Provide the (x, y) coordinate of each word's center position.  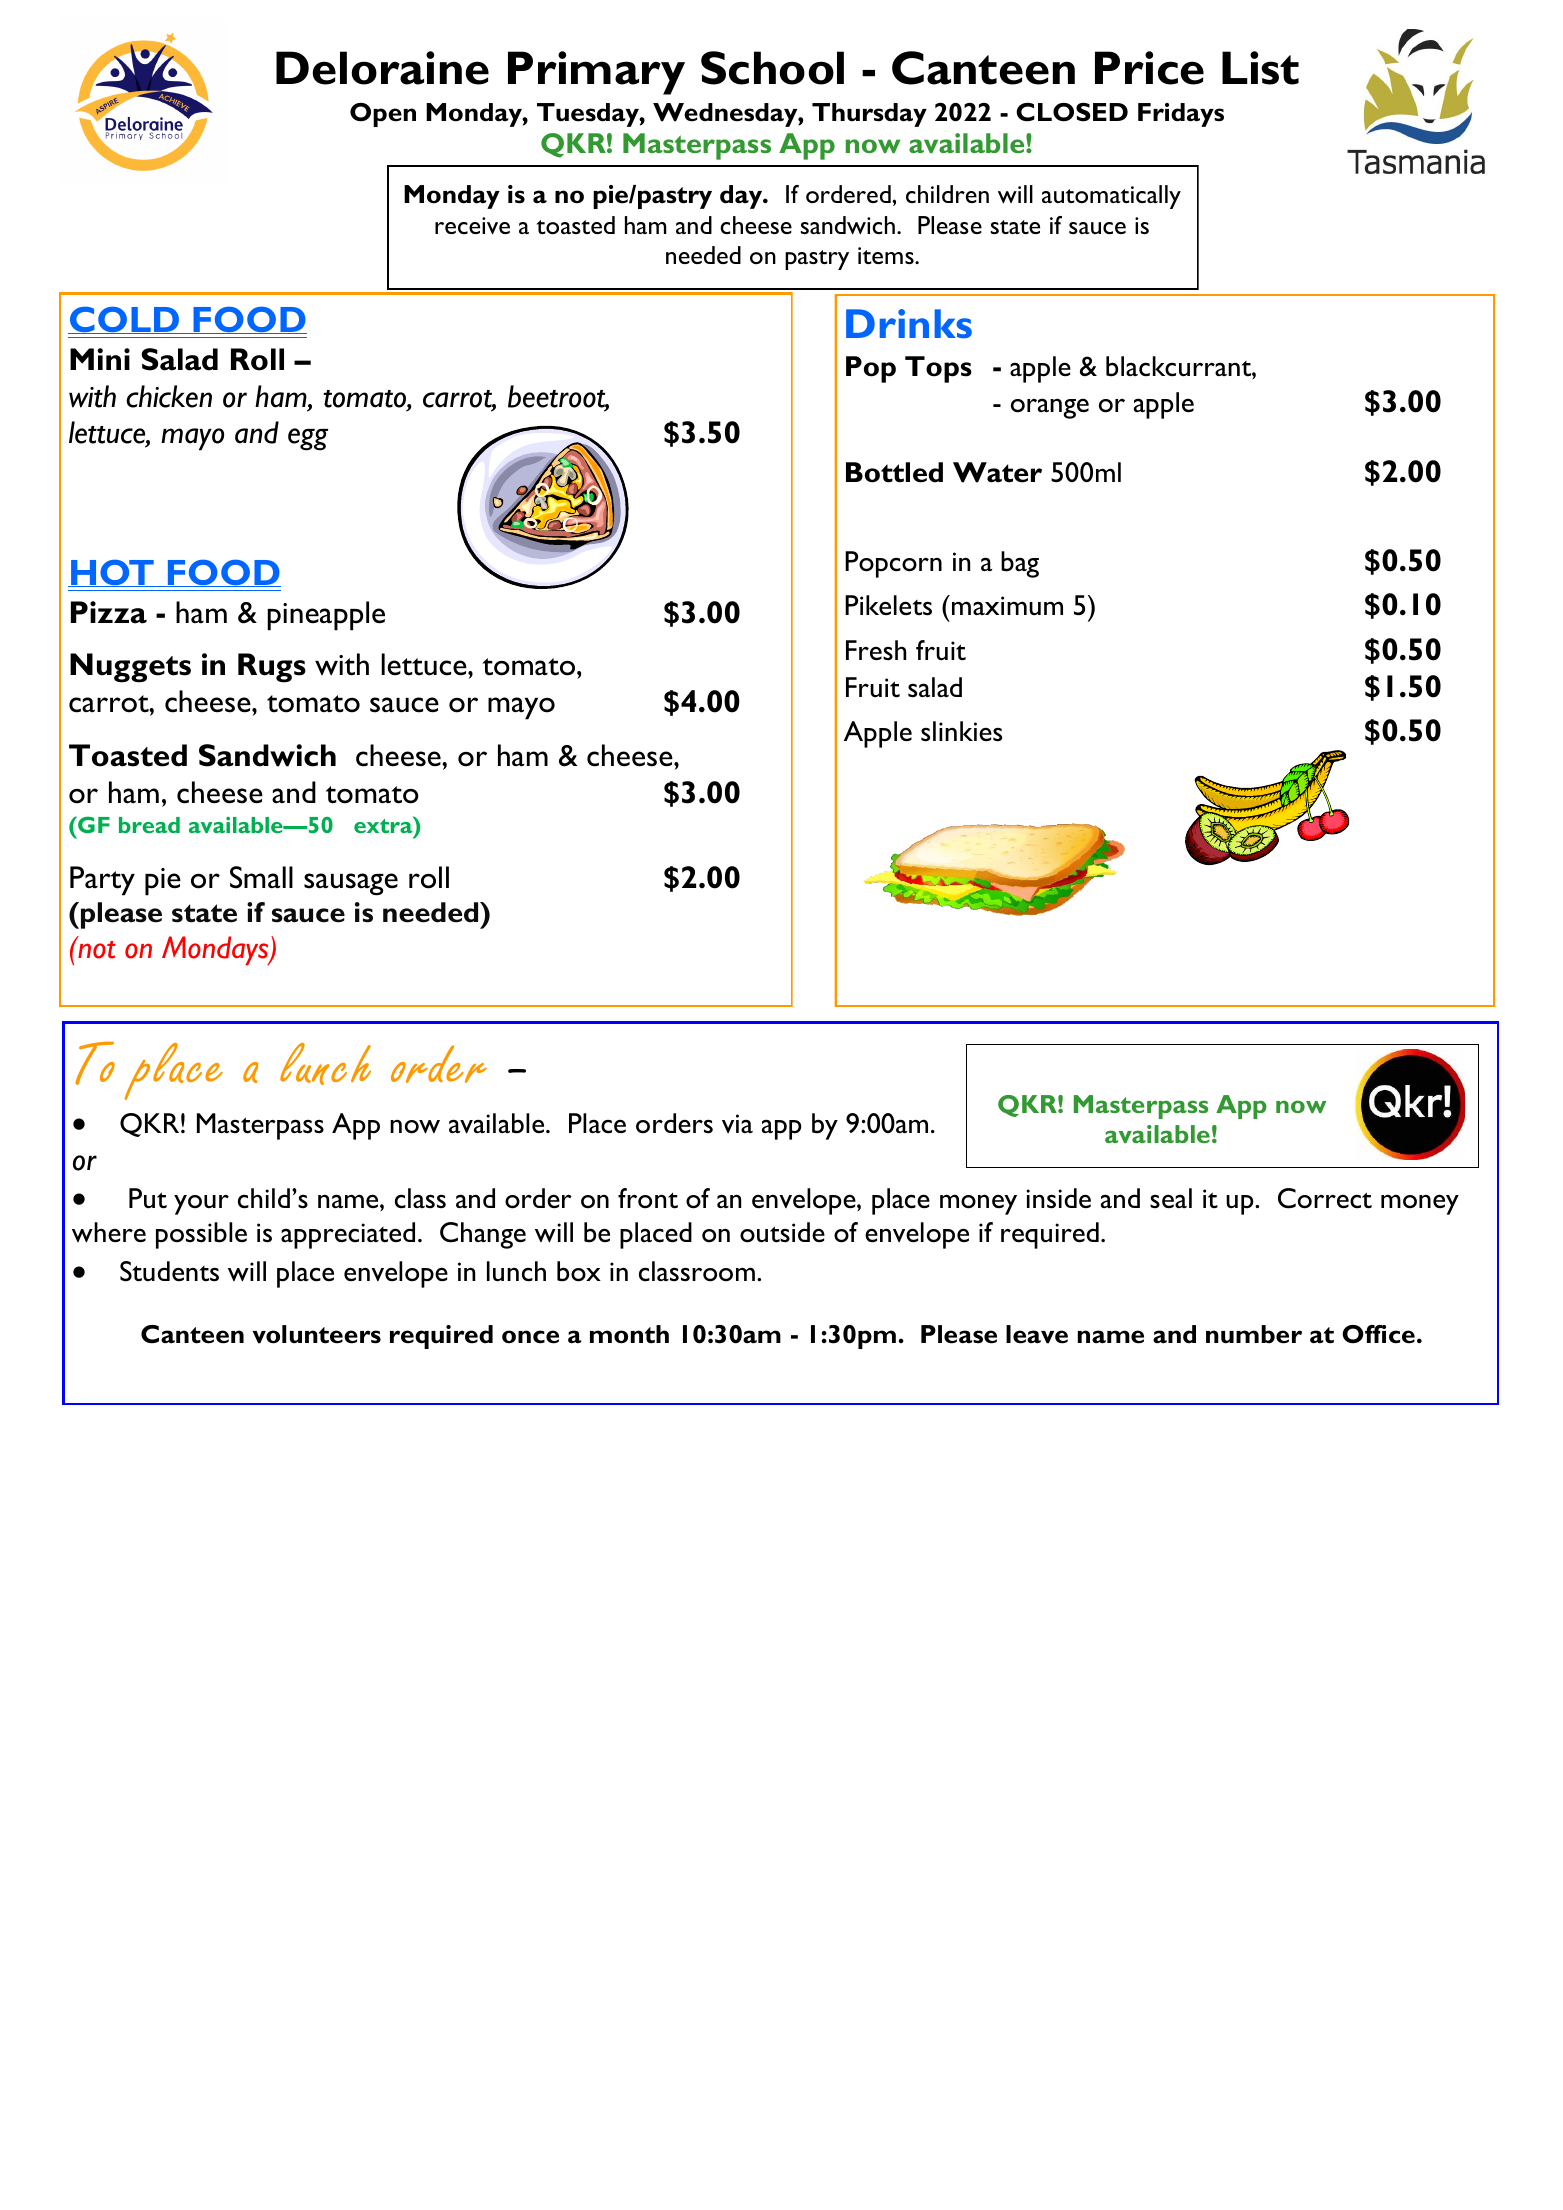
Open (383, 115)
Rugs (272, 668)
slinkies (961, 731)
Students (169, 1271)
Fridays (1181, 115)
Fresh (876, 650)
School (772, 68)
